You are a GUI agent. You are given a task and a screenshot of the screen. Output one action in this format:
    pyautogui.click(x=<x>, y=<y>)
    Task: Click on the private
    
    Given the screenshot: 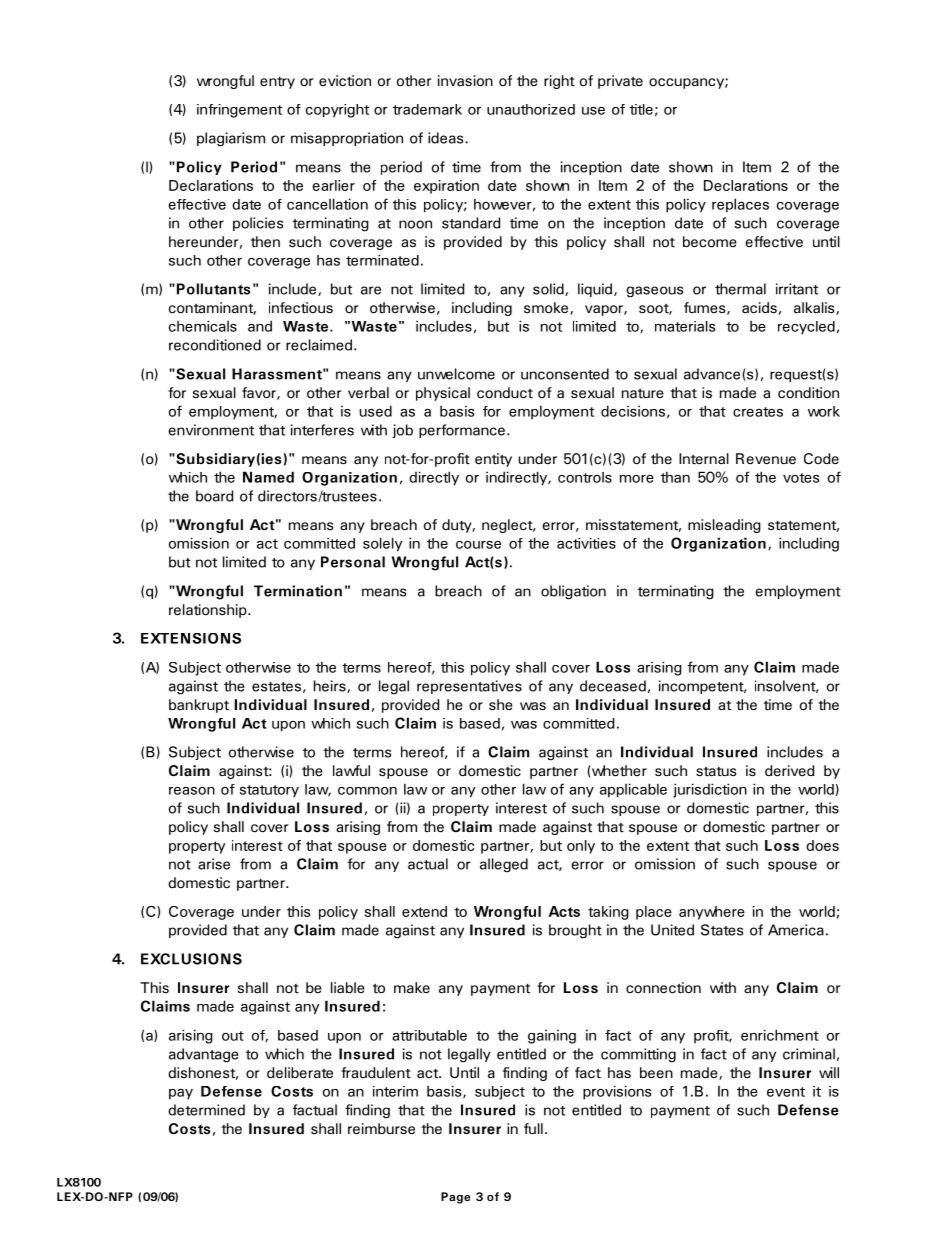 What is the action you would take?
    pyautogui.click(x=620, y=82)
